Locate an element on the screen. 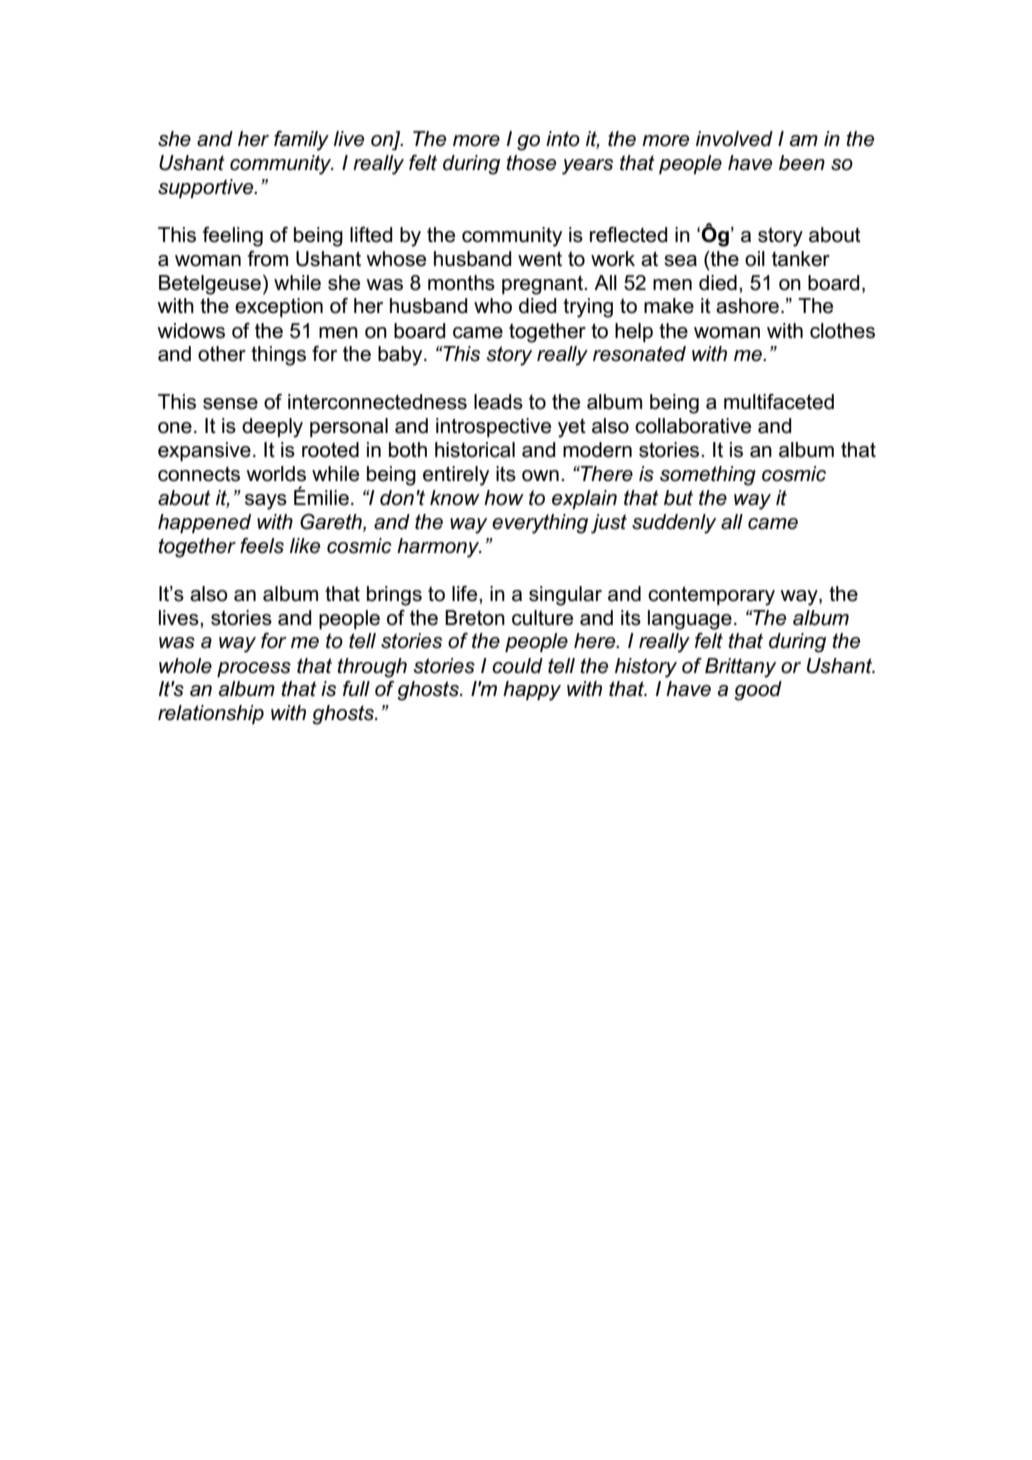 The height and width of the screenshot is (1460, 1032). been is located at coordinates (802, 163).
